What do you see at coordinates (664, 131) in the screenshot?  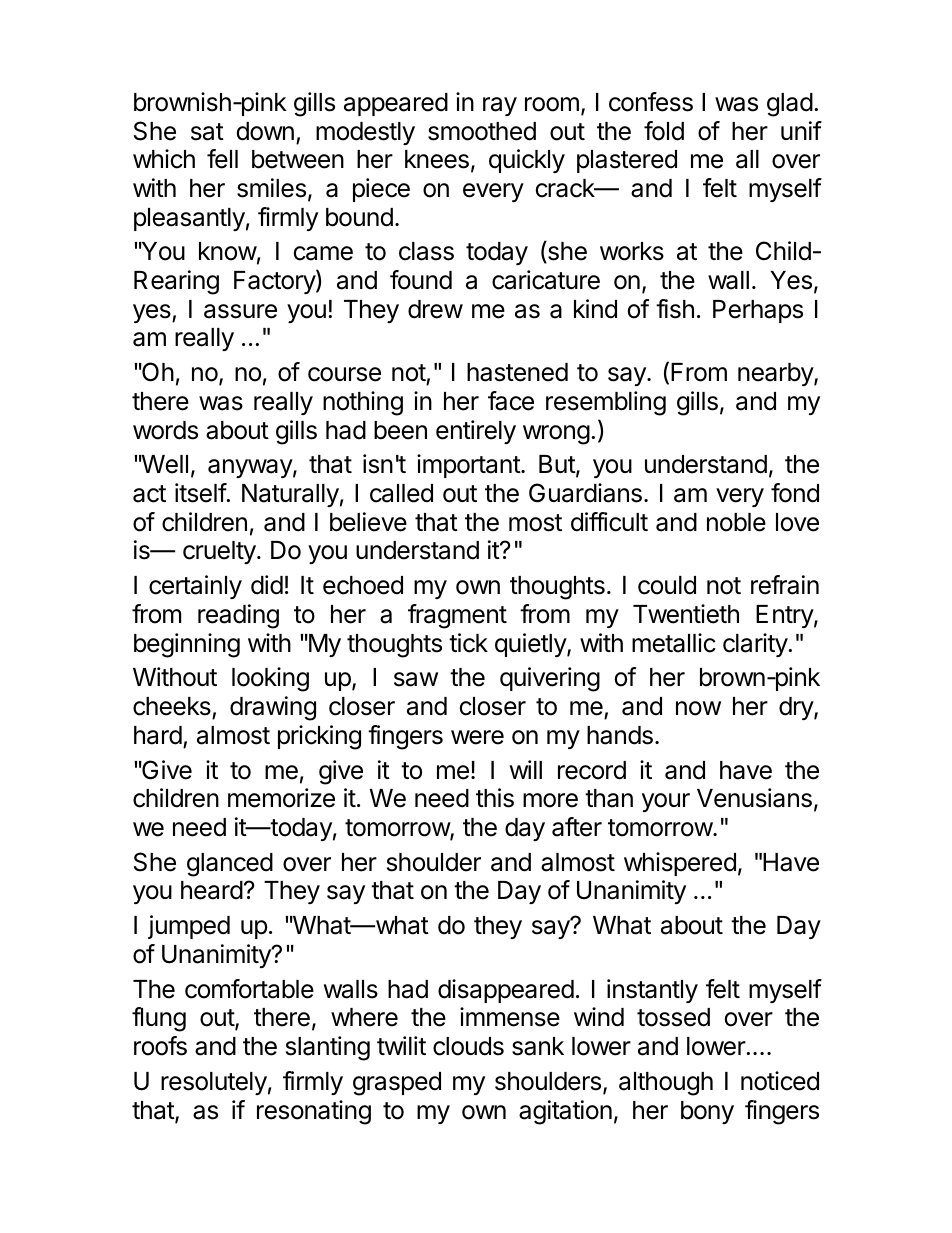 I see `fold` at bounding box center [664, 131].
